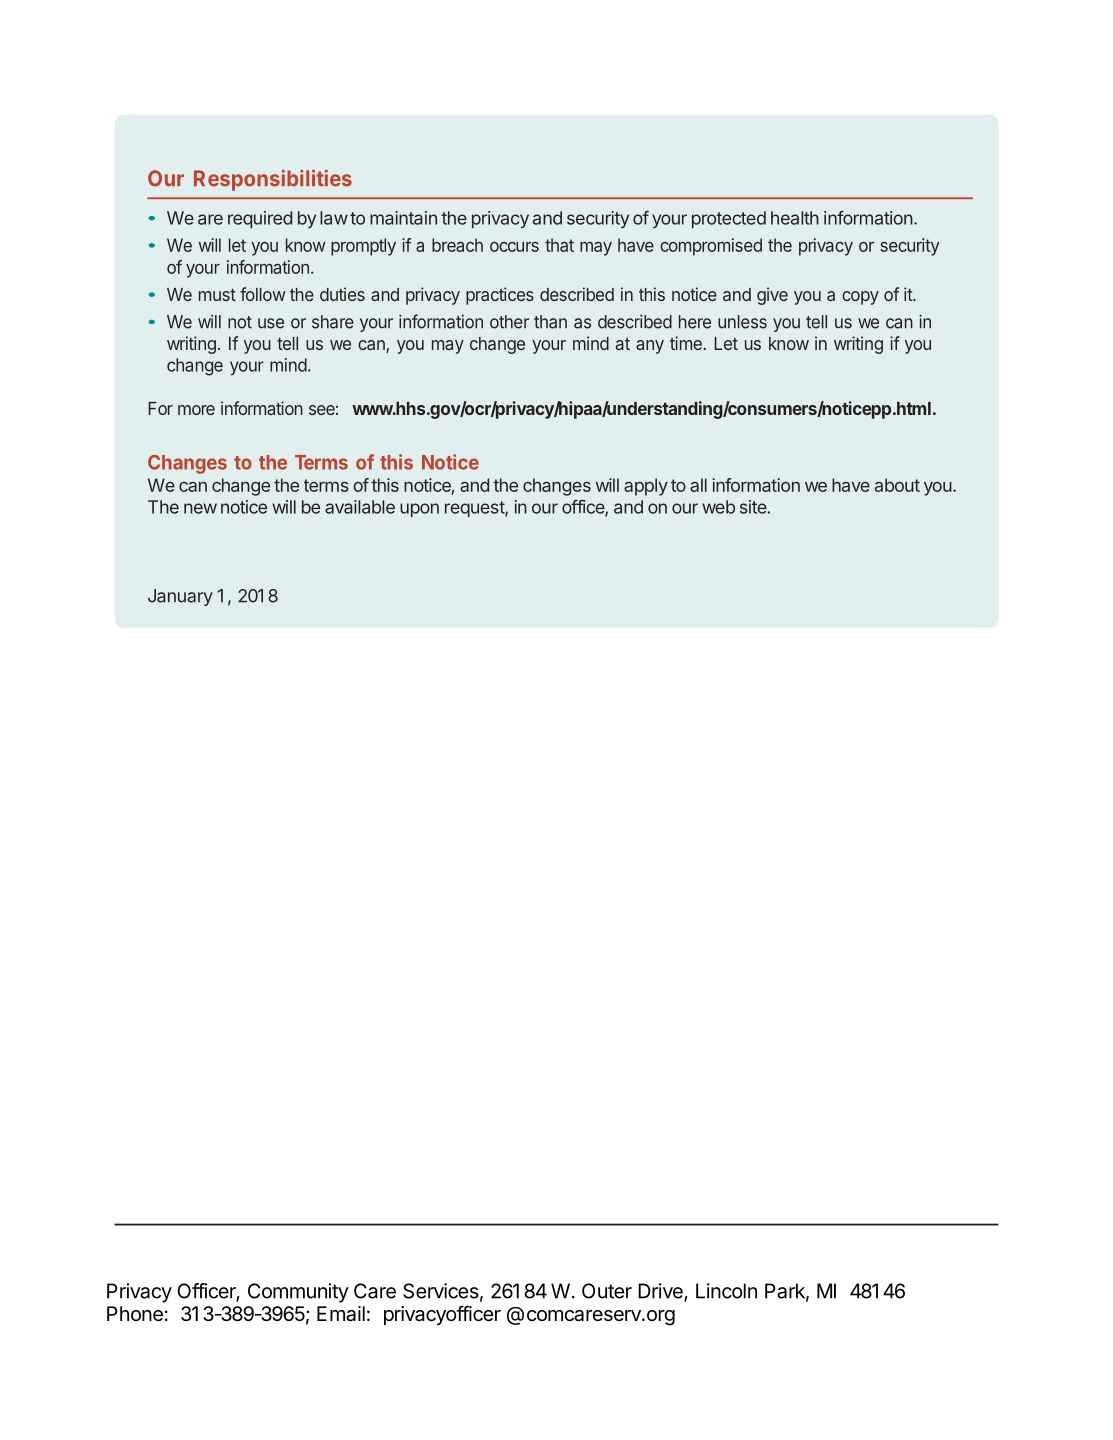  What do you see at coordinates (180, 597) in the screenshot?
I see `January` at bounding box center [180, 597].
